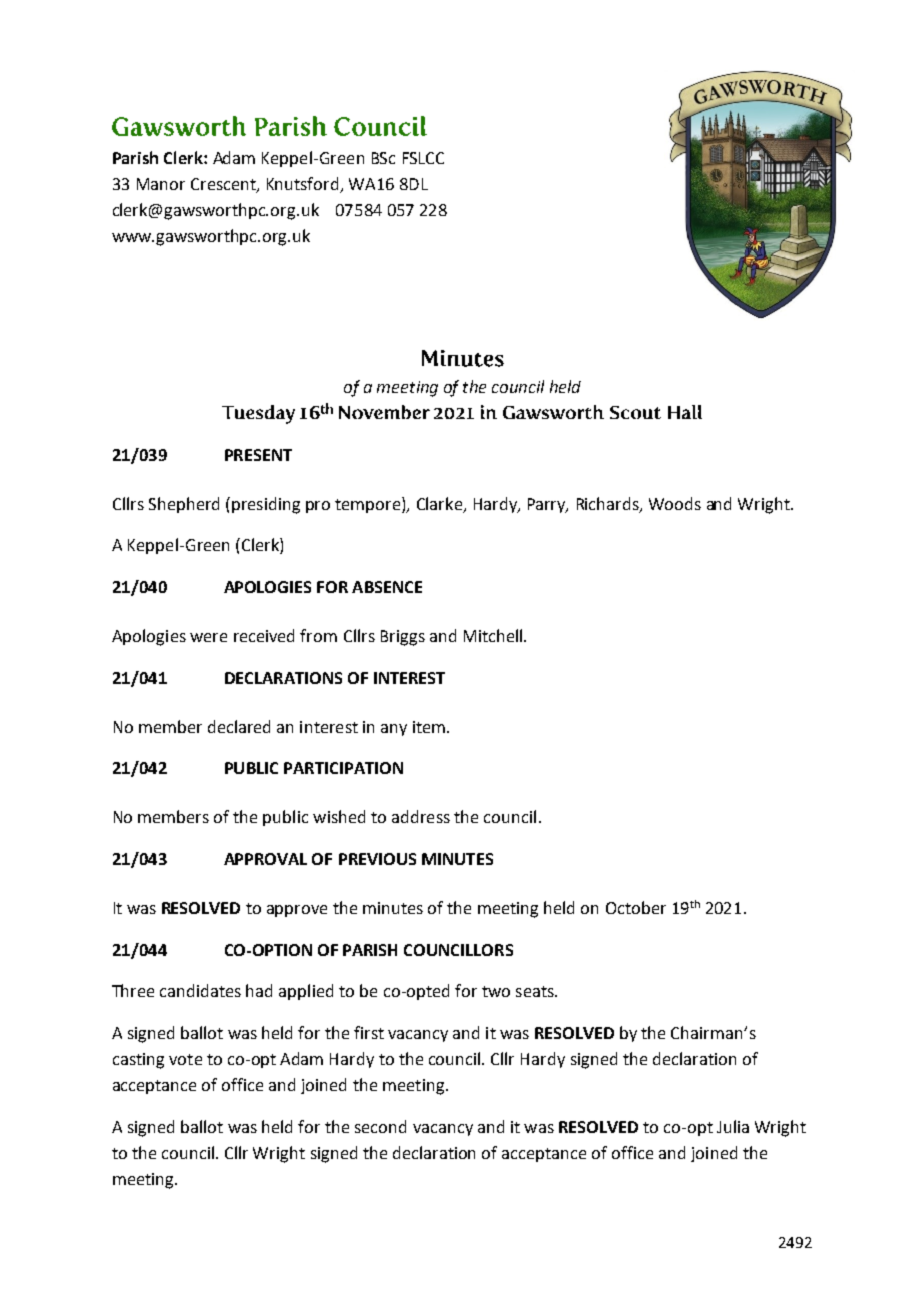 This screenshot has width=924, height=1308. Describe the element at coordinates (675, 503) in the screenshot. I see `Woods` at that location.
